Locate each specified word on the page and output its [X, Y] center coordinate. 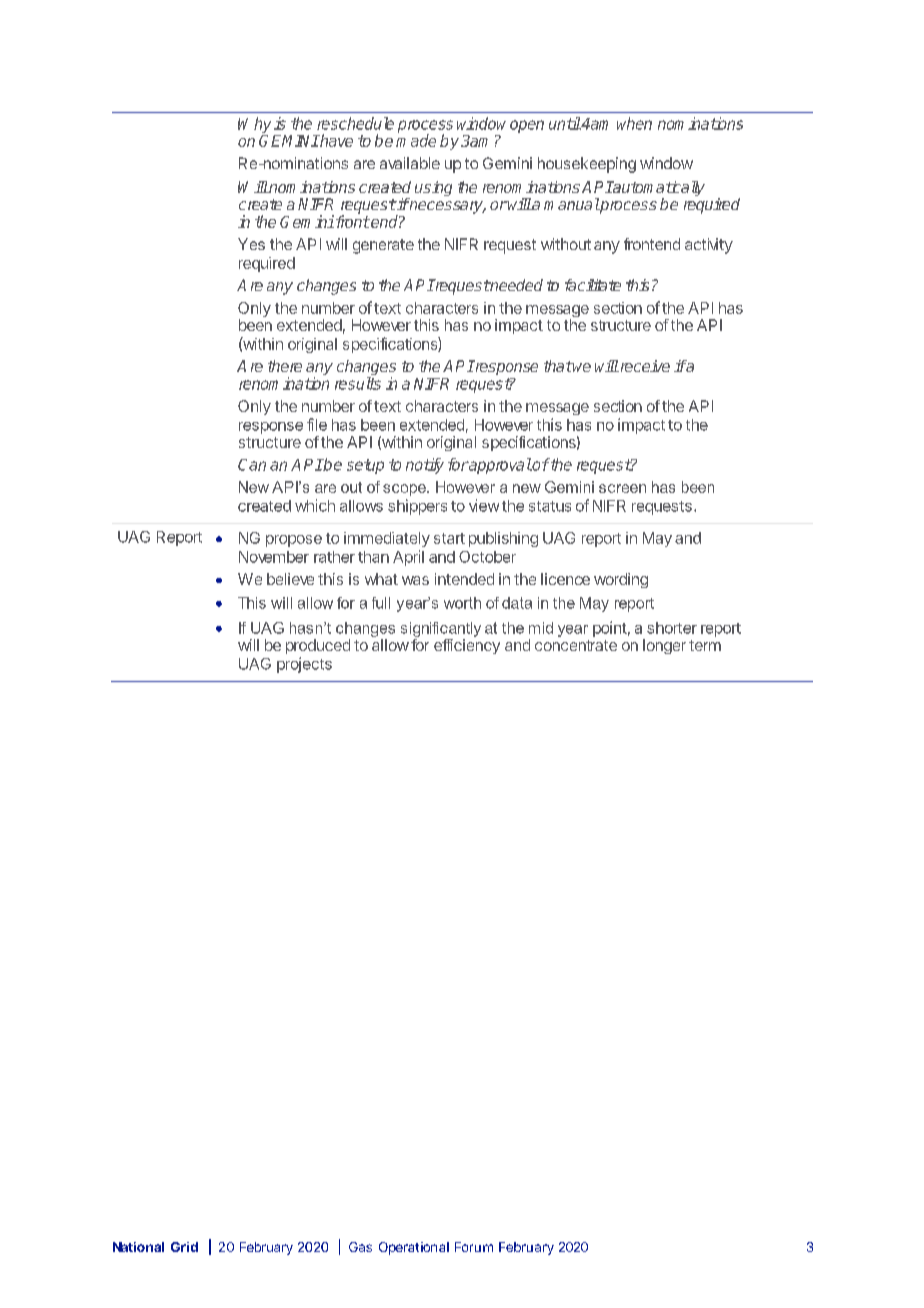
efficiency [467, 646]
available [410, 163]
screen [622, 488]
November [274, 557]
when [634, 123]
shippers [417, 507]
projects [304, 665]
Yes [251, 244]
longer [664, 646]
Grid [184, 1247]
